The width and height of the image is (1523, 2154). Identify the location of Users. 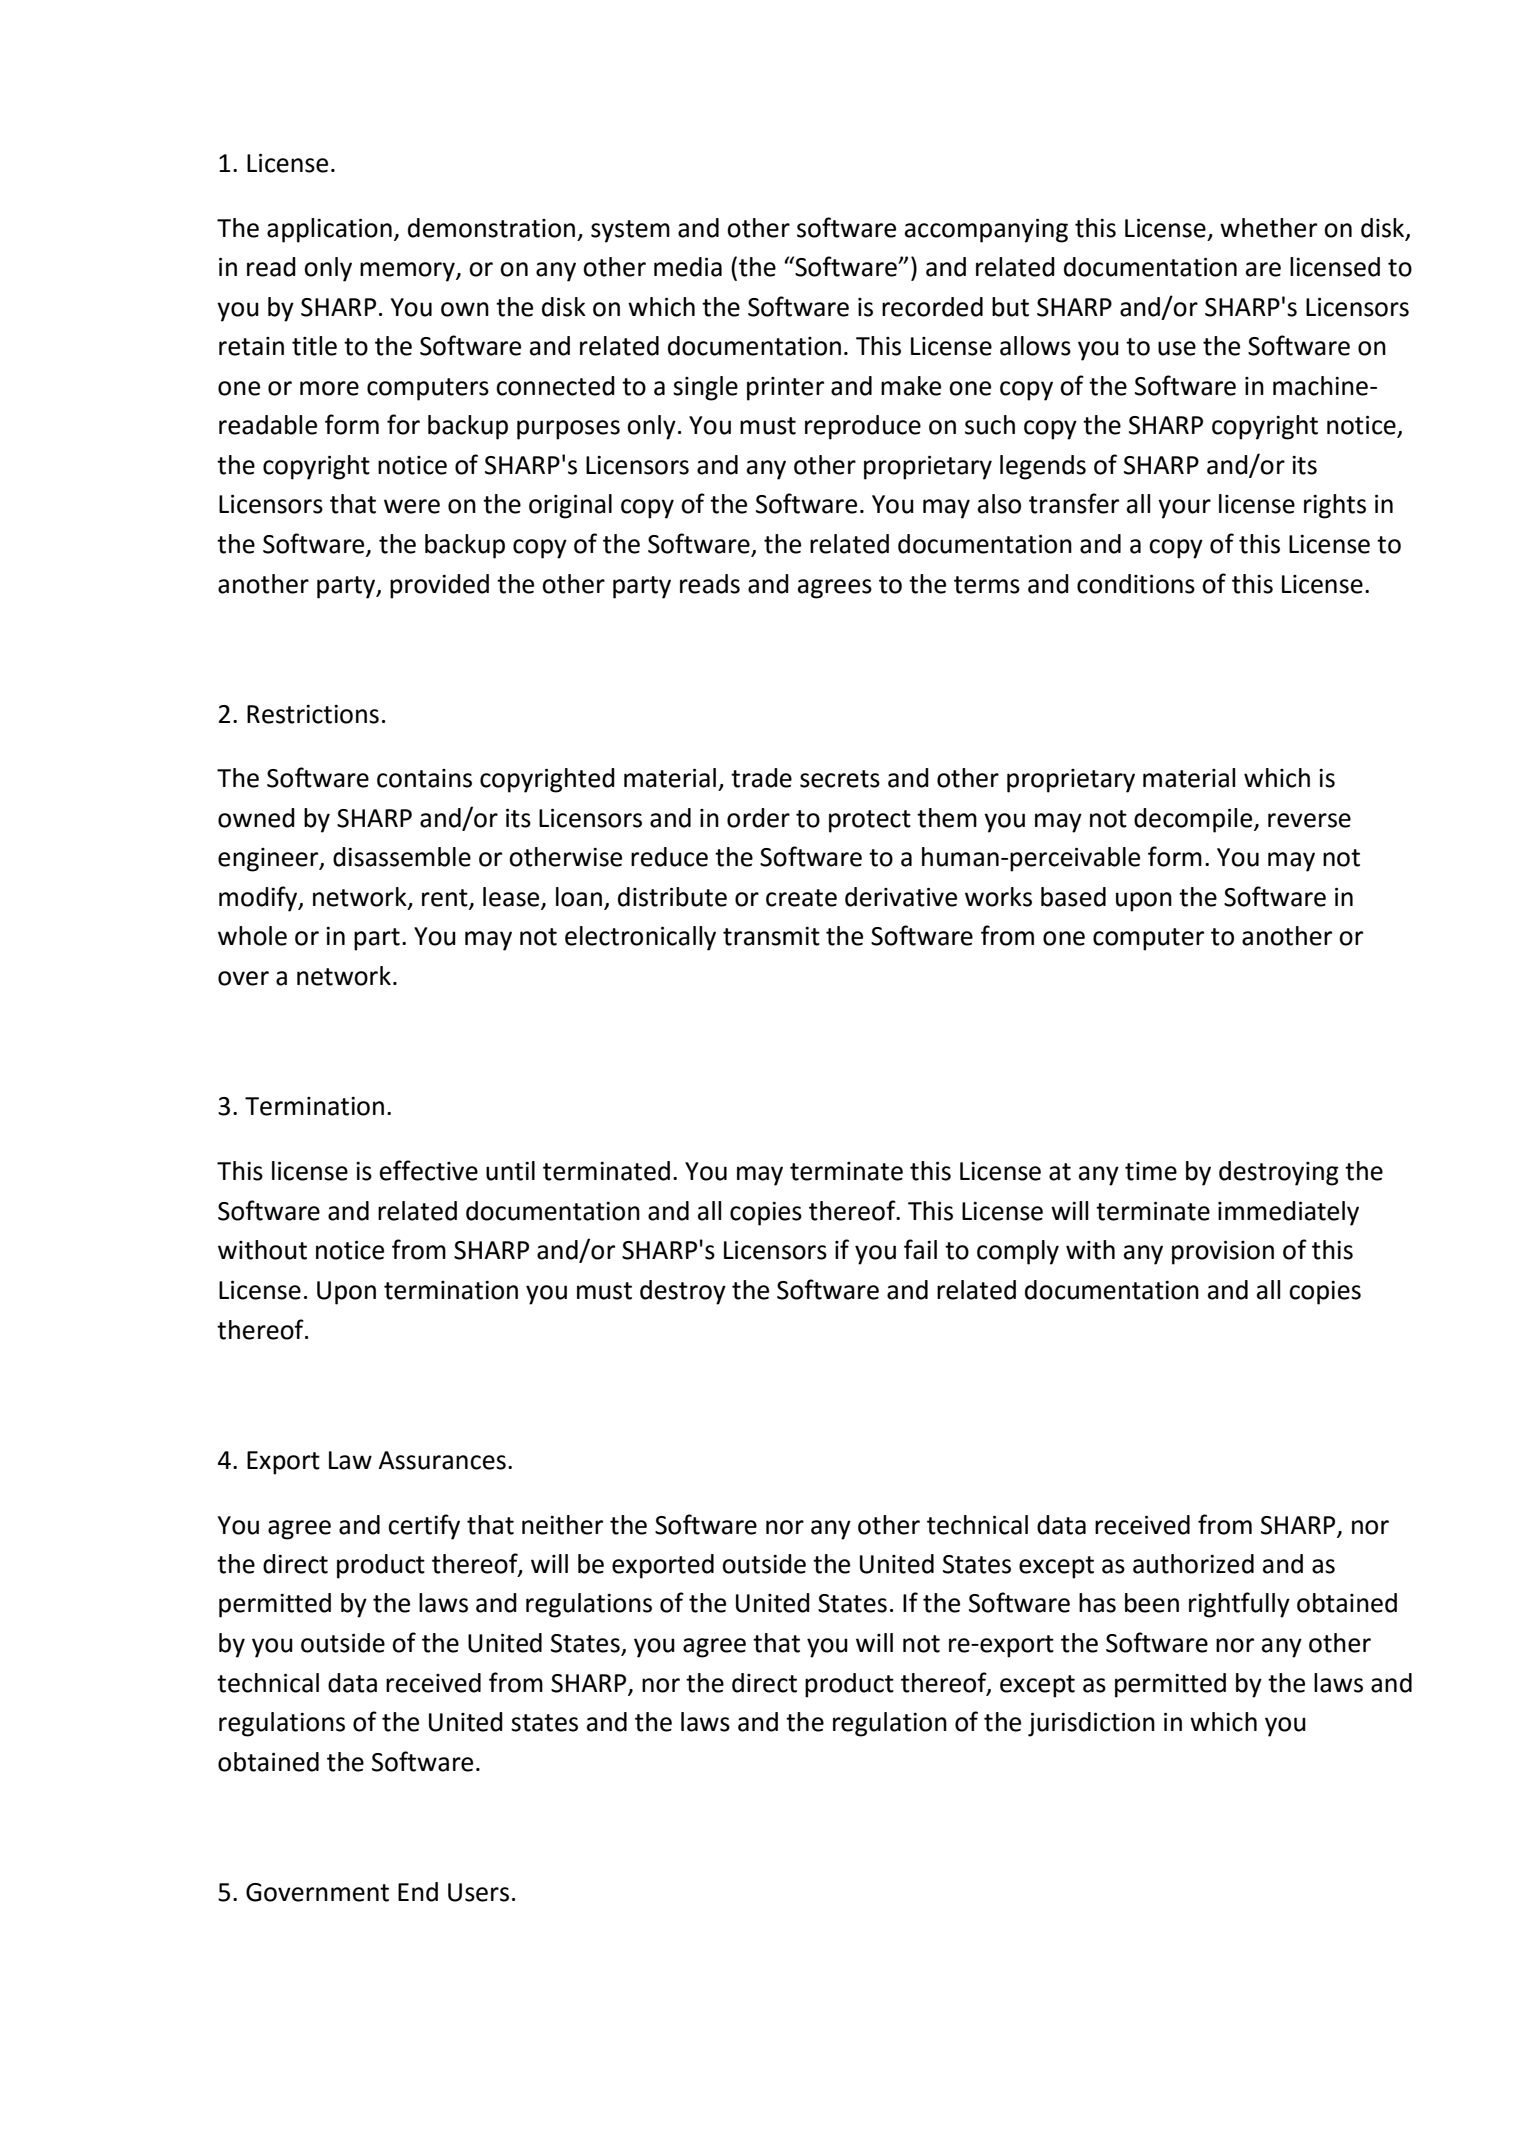
(478, 1892).
